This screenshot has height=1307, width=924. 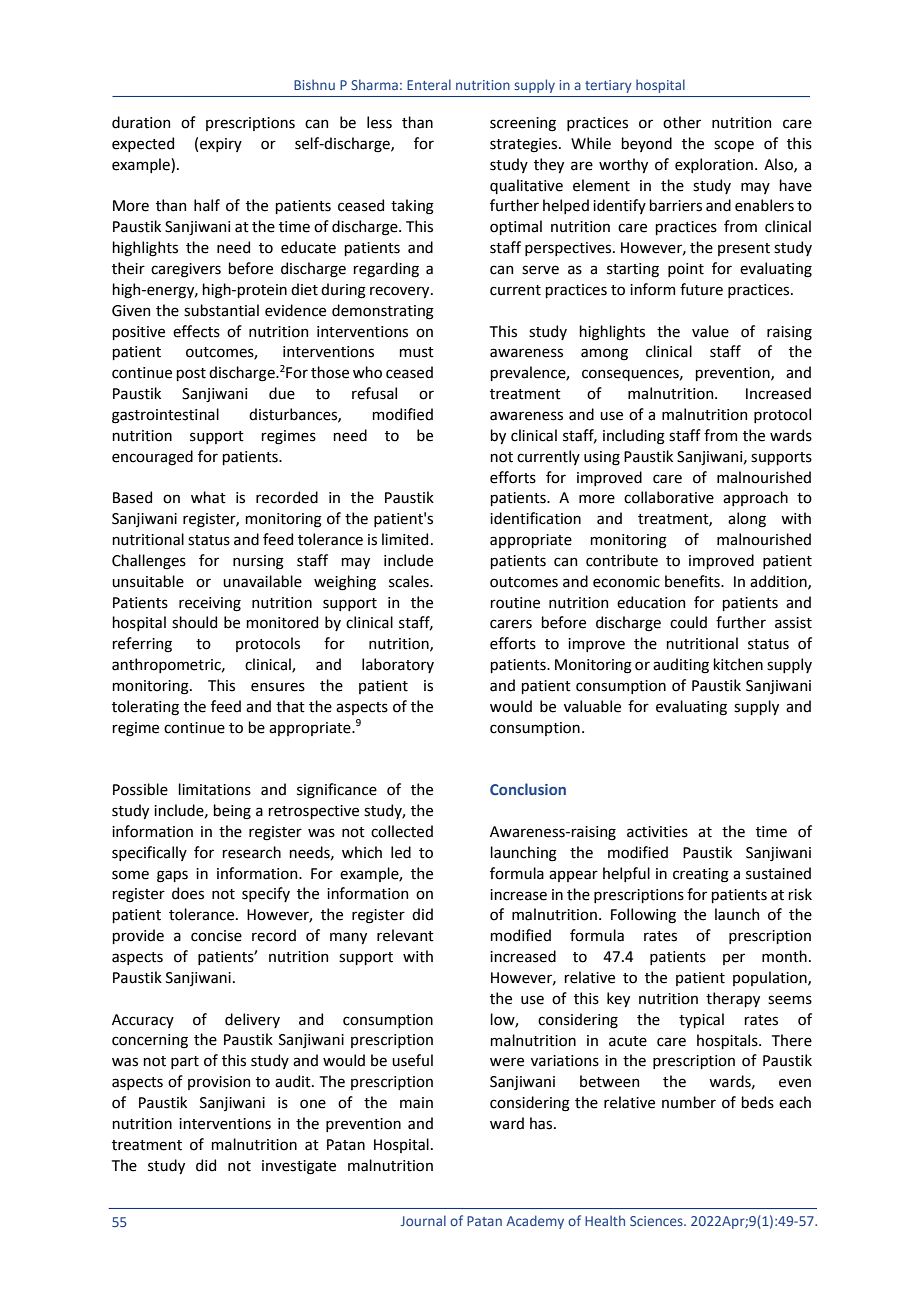 What do you see at coordinates (299, 1167) in the screenshot?
I see `investigate` at bounding box center [299, 1167].
